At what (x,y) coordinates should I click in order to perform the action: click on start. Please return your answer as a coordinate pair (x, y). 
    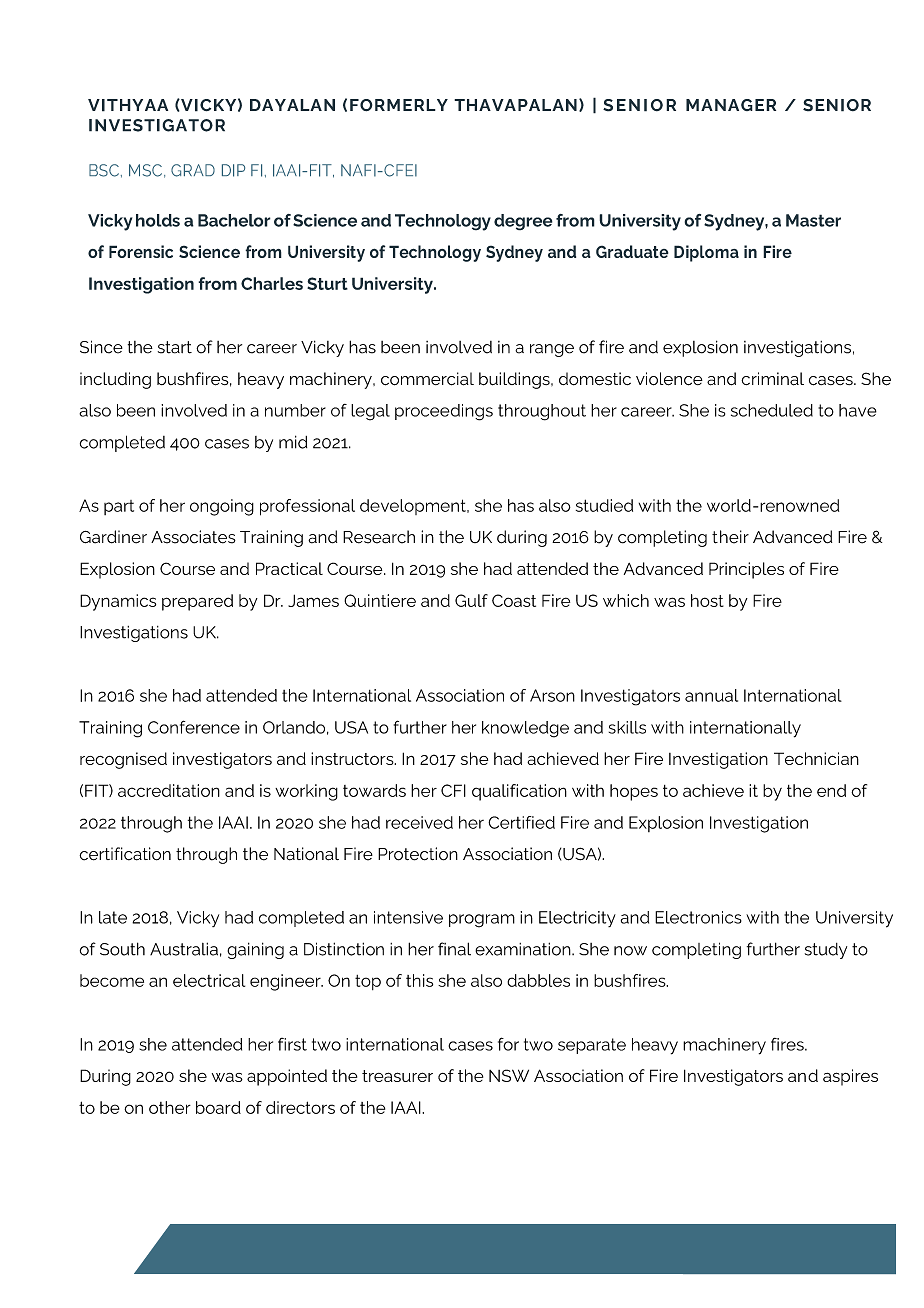
    Looking at the image, I should click on (175, 347).
